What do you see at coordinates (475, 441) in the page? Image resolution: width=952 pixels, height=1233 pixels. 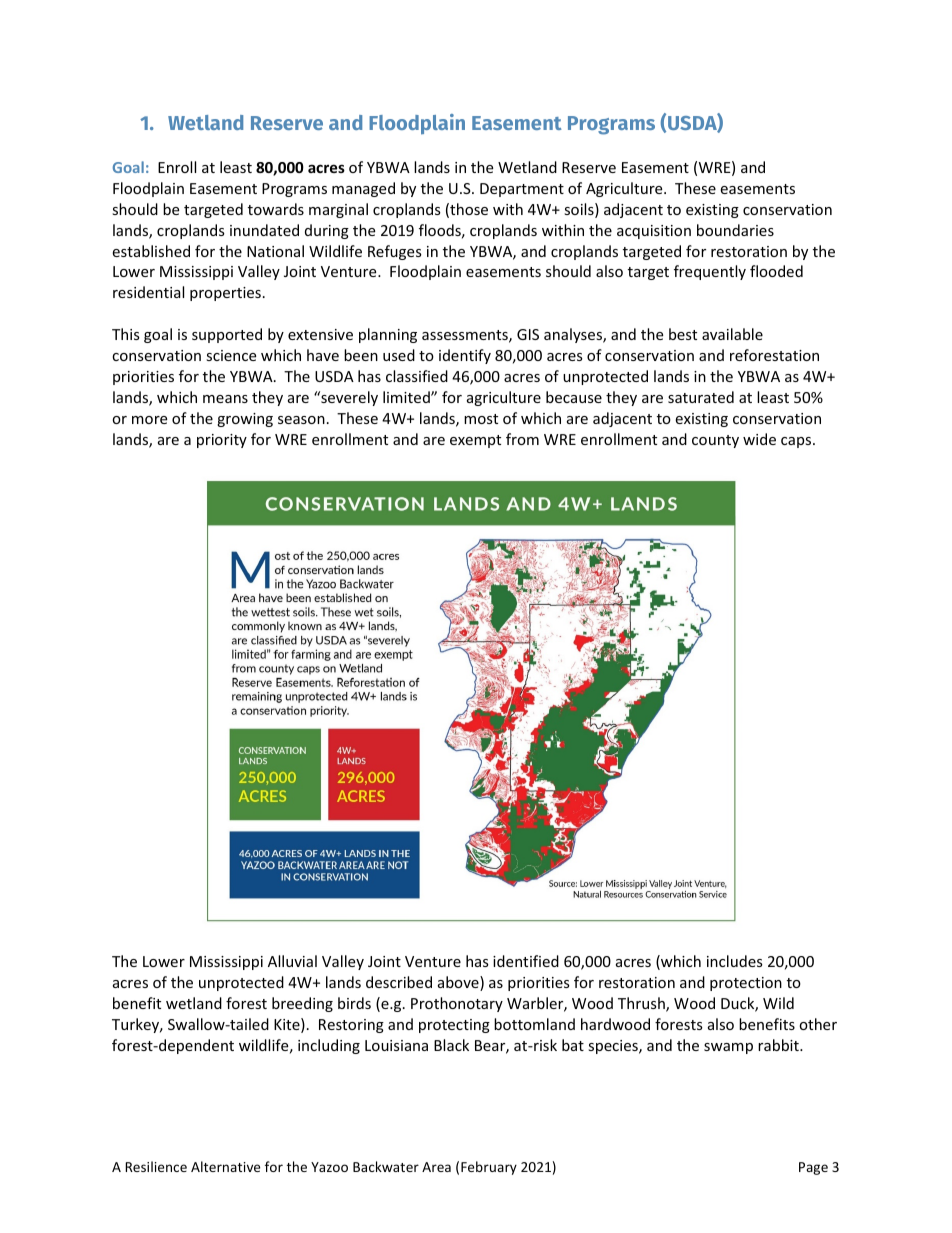 I see `exempt` at bounding box center [475, 441].
